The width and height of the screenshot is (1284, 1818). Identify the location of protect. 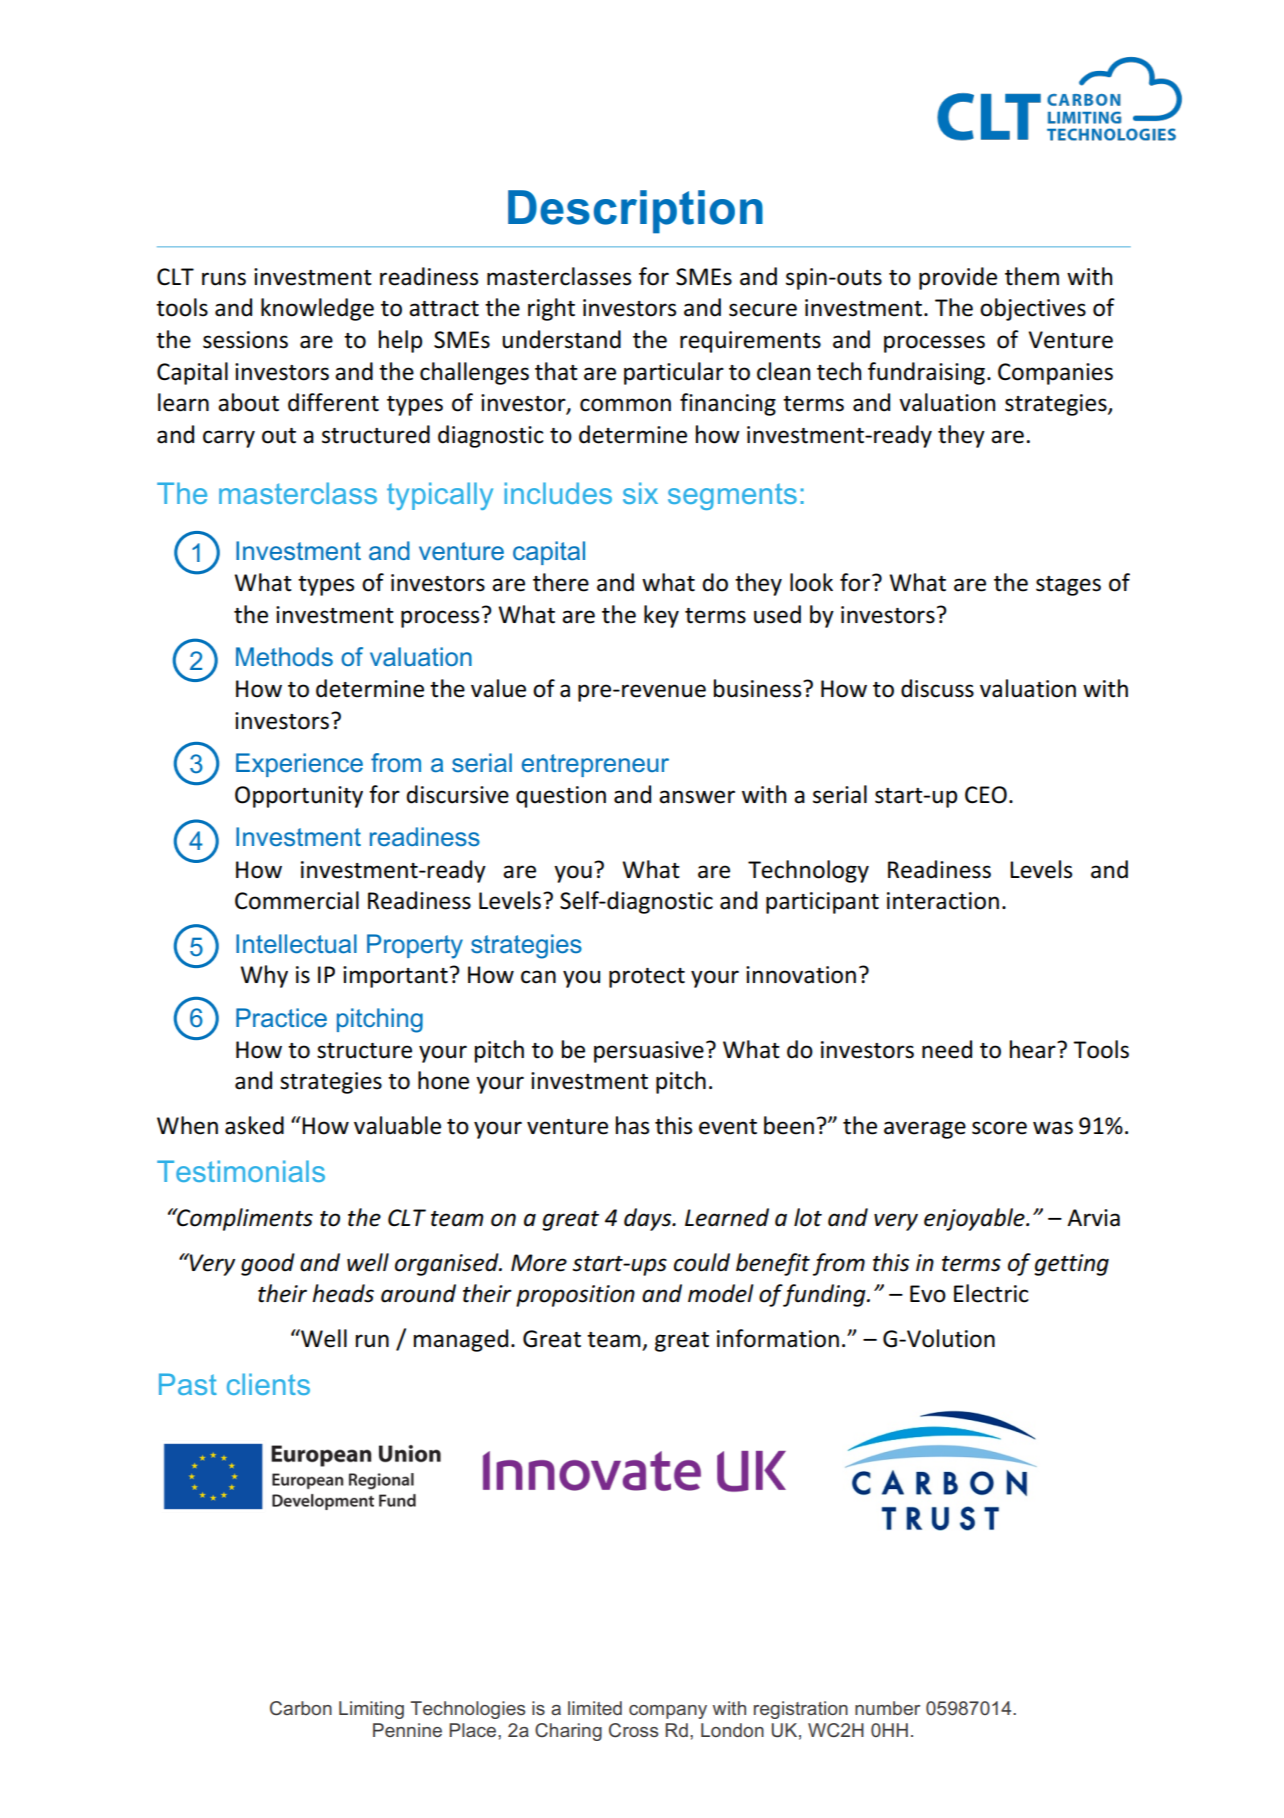
(647, 978).
